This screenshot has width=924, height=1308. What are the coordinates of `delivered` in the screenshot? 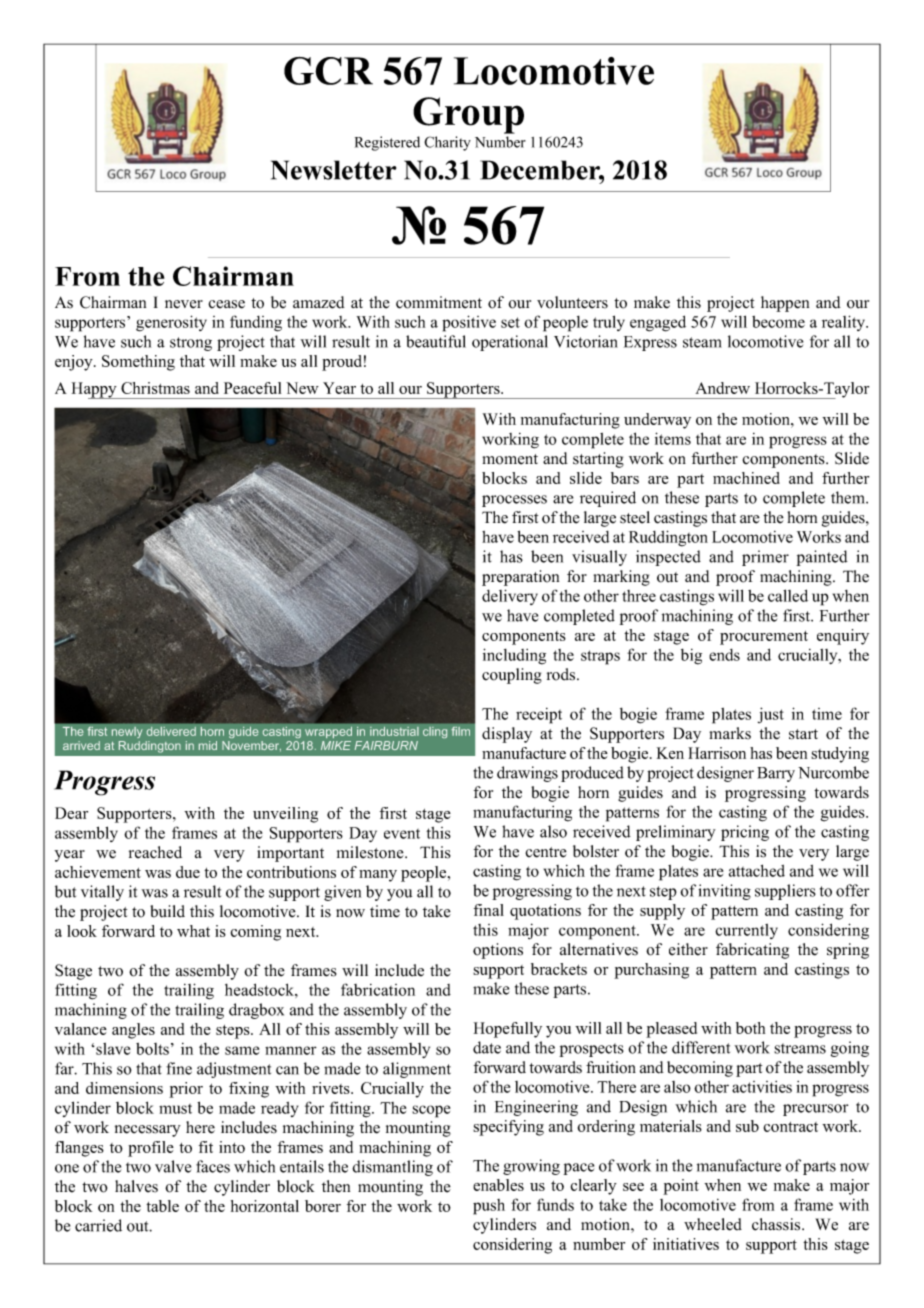 It's located at (171, 731).
